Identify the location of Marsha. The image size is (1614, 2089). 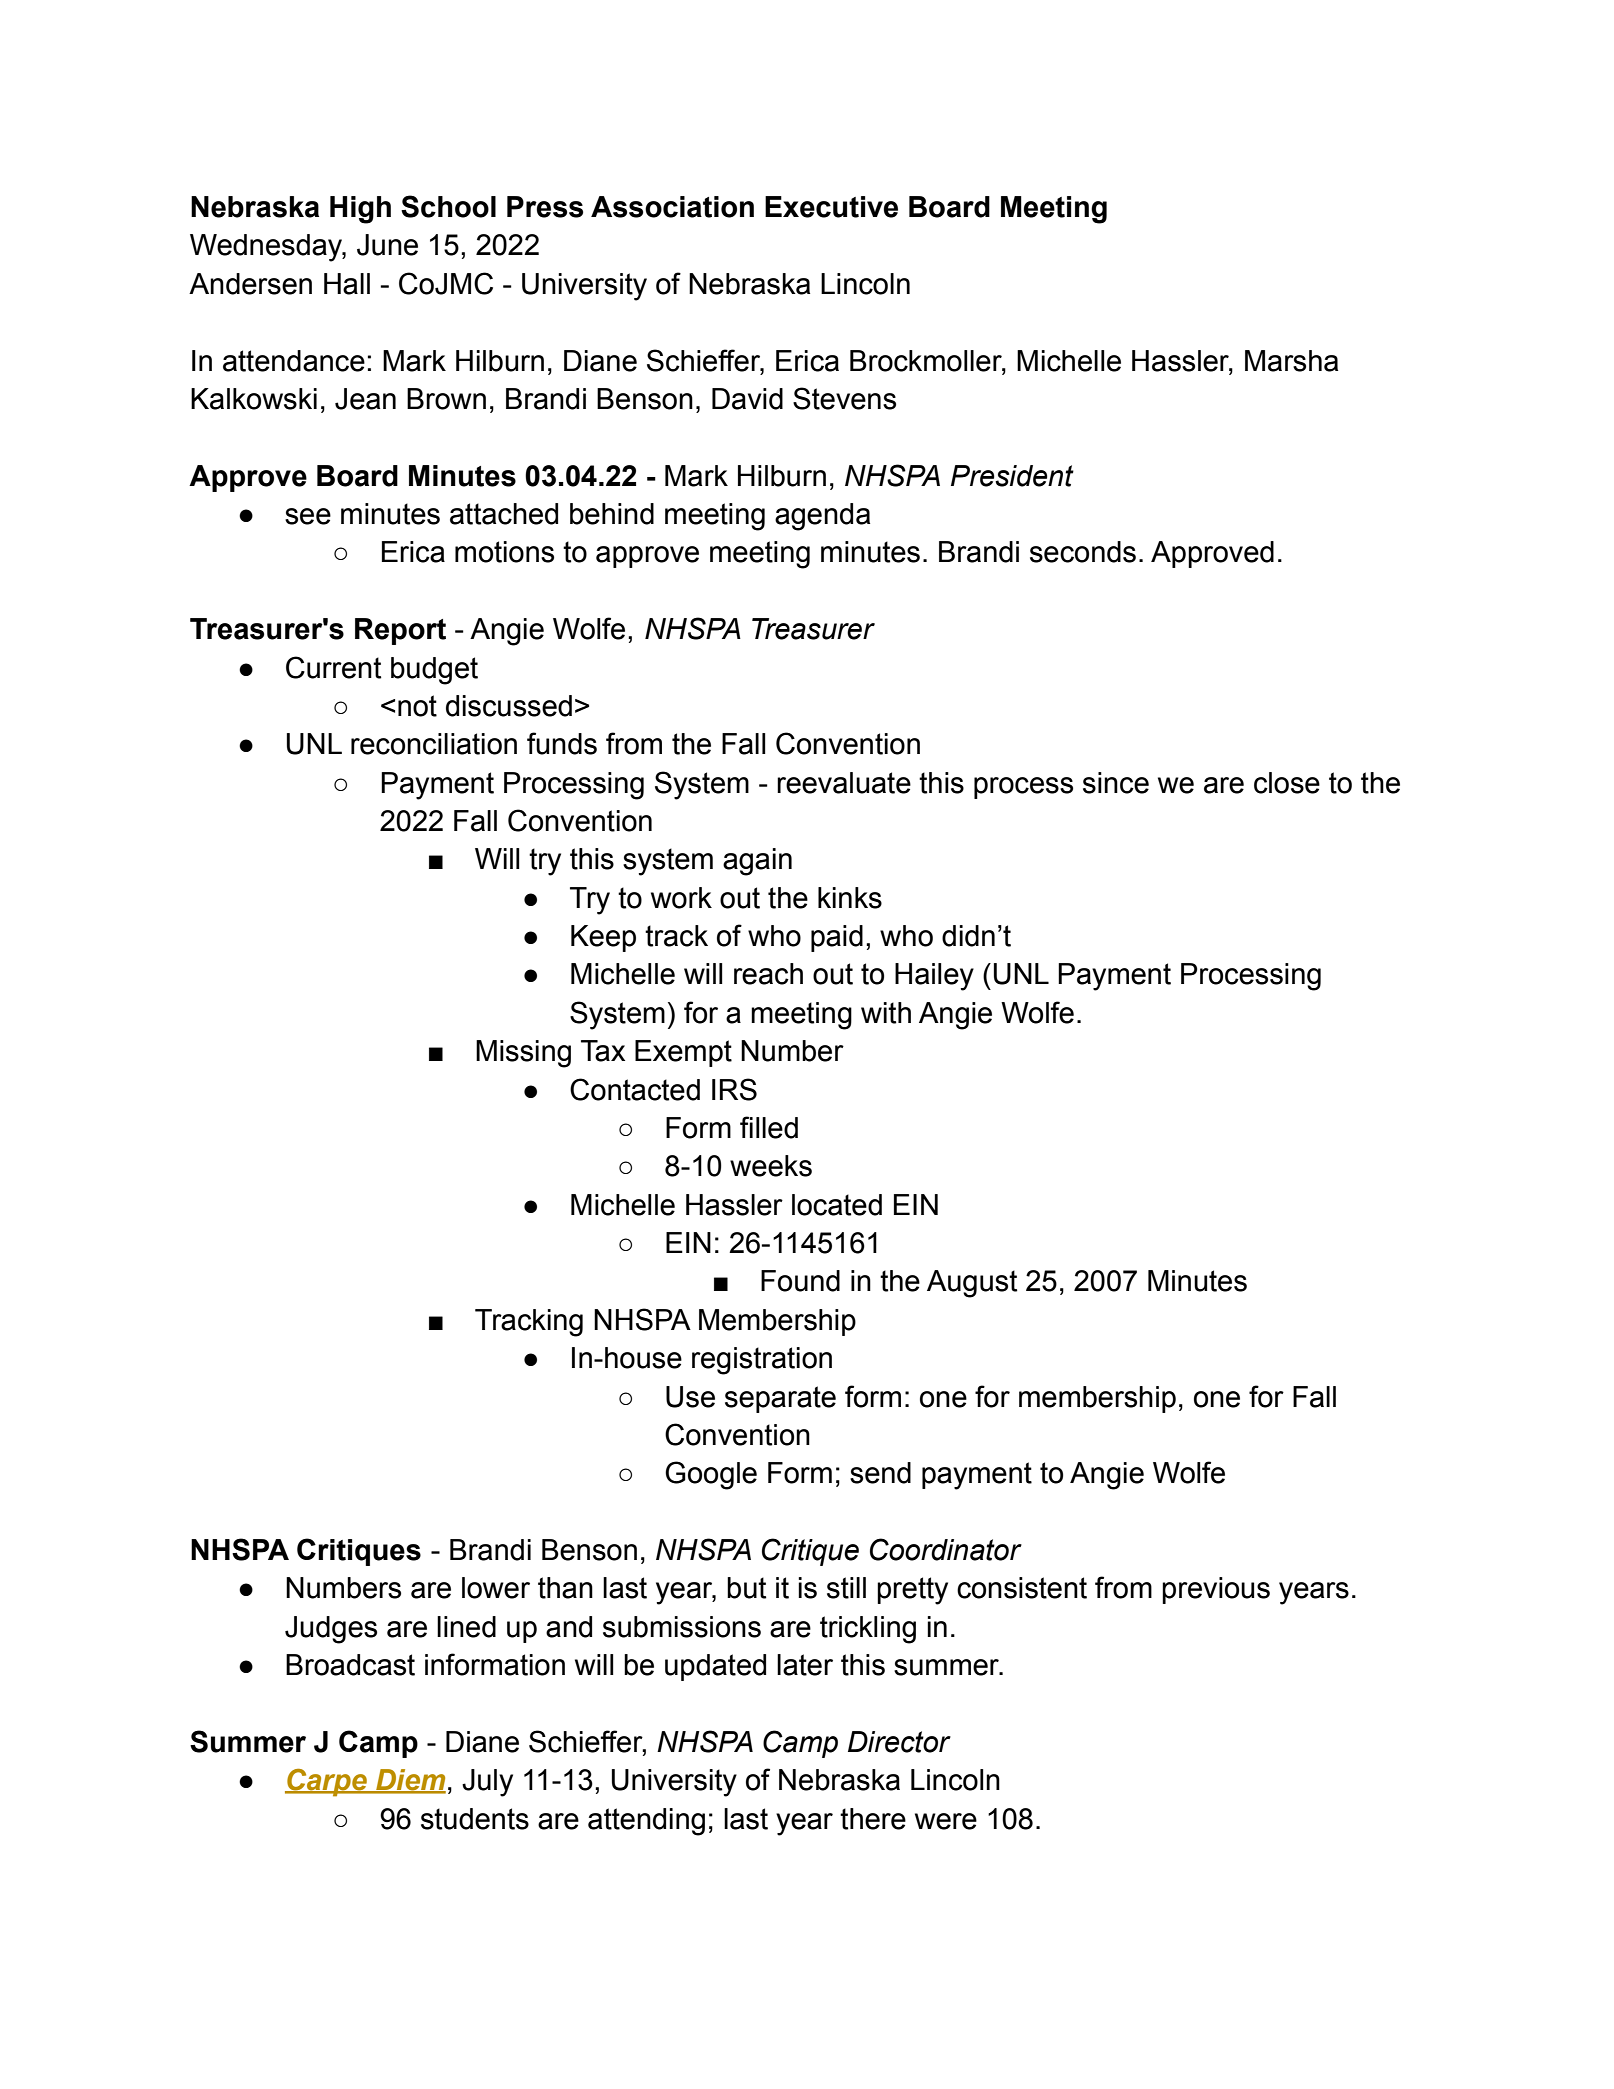
(1291, 361).
